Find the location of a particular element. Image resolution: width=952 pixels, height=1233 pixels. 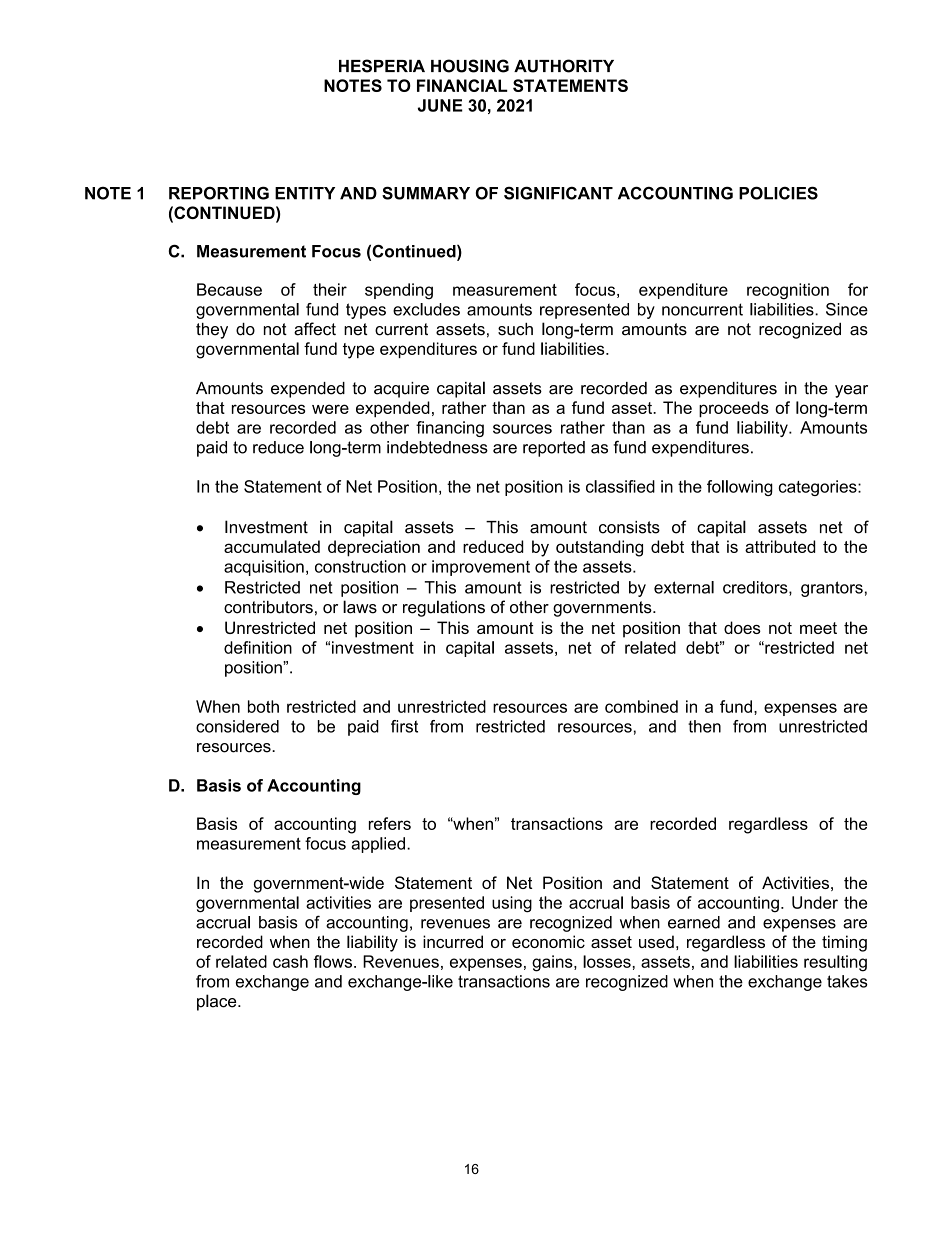

resulting is located at coordinates (835, 963).
